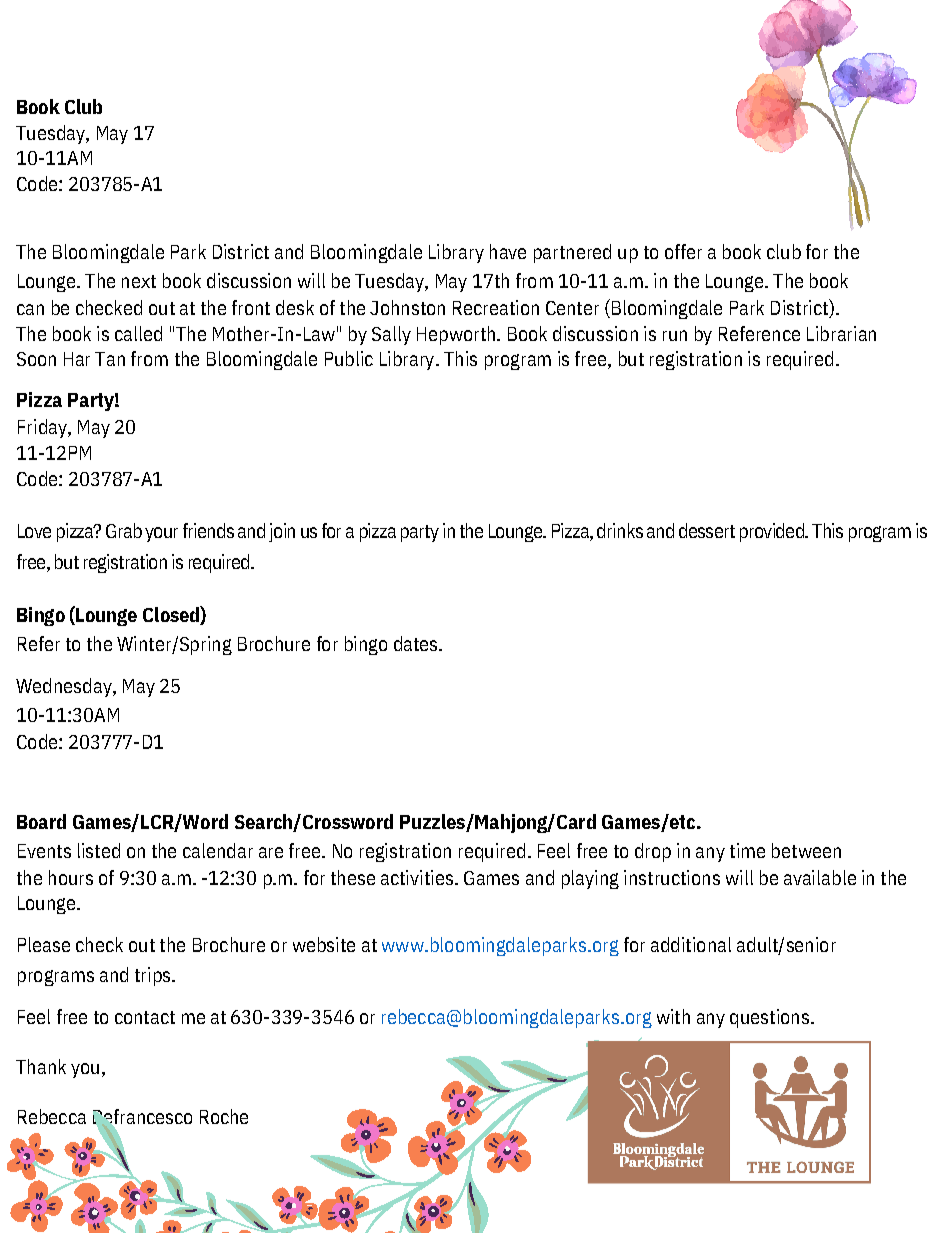  Describe the element at coordinates (41, 1066) in the screenshot. I see `Thank` at that location.
